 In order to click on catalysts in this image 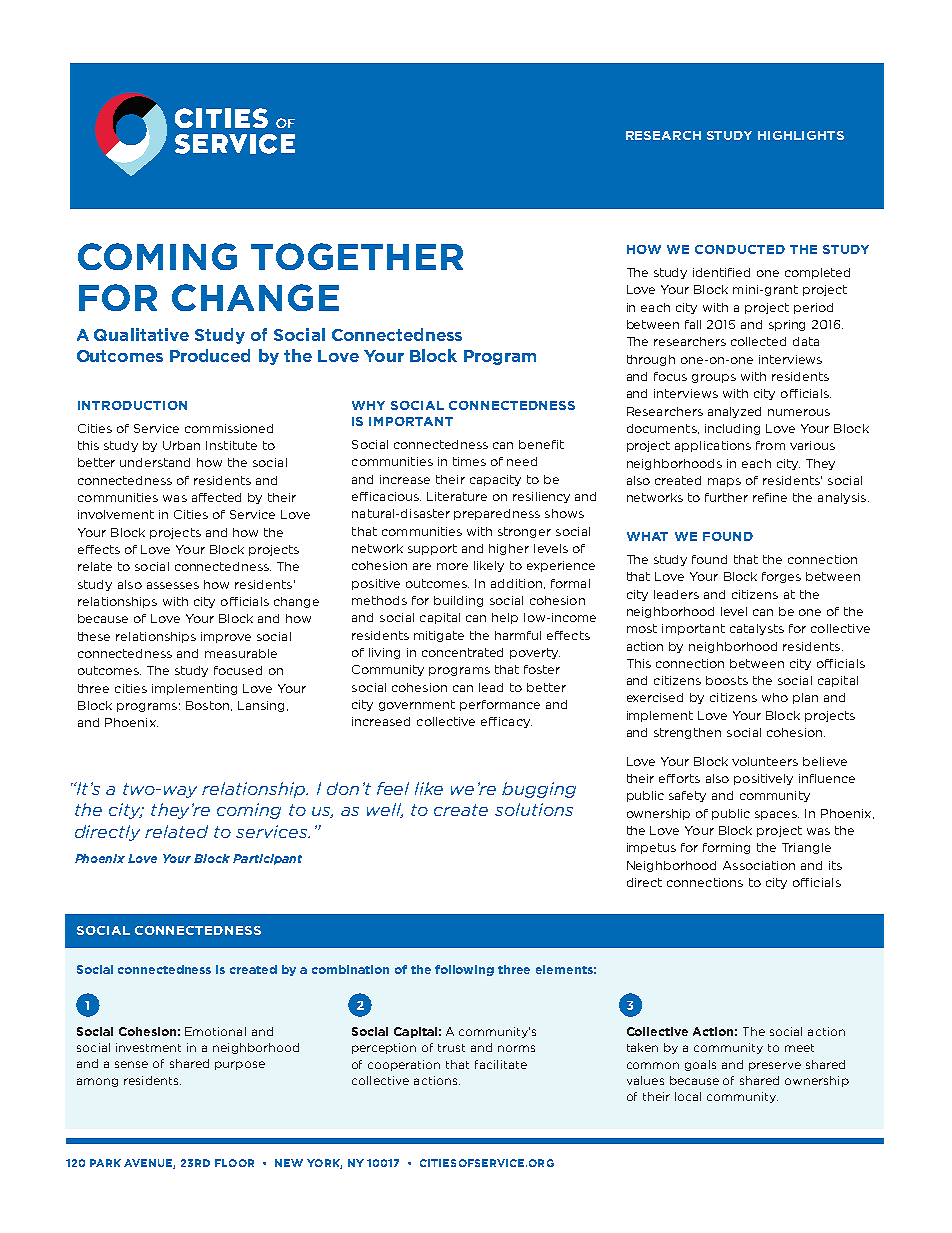, I will do `click(757, 629)`.
